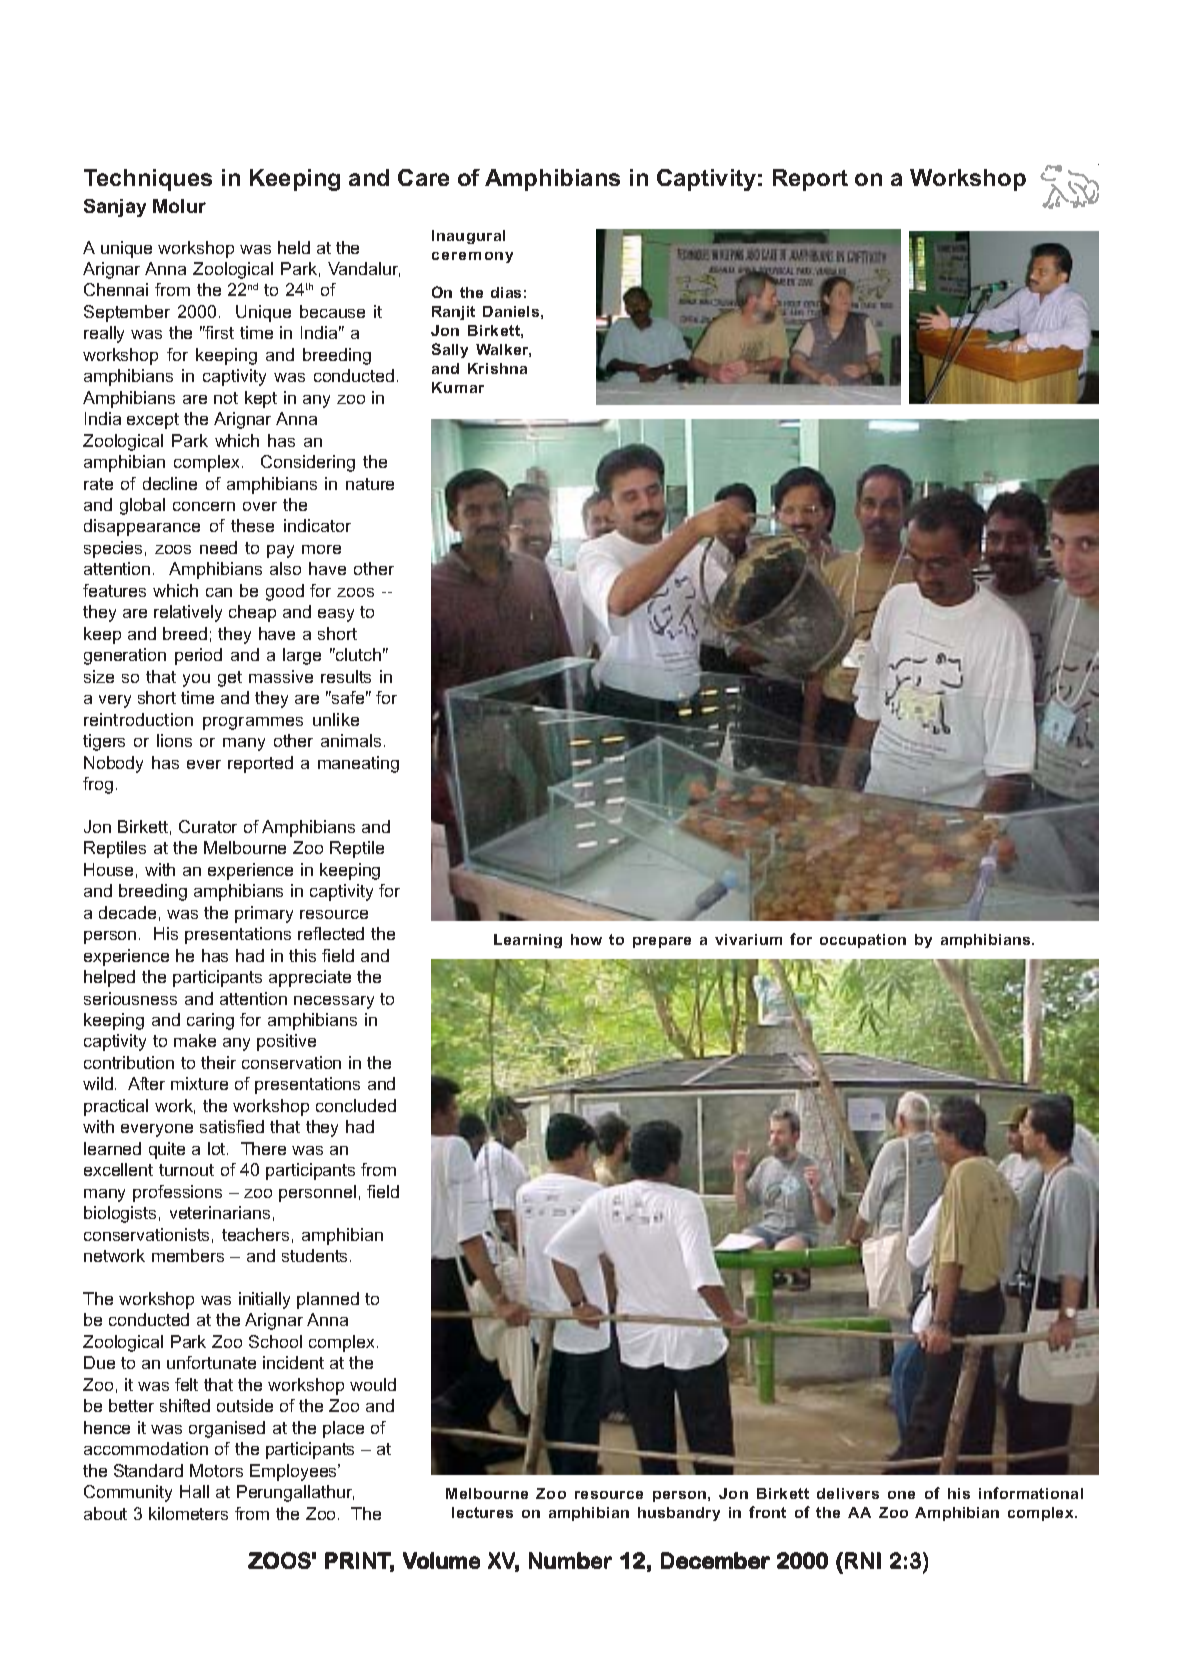 The width and height of the screenshot is (1182, 1673). What do you see at coordinates (848, 1493) in the screenshot?
I see `delivers` at bounding box center [848, 1493].
